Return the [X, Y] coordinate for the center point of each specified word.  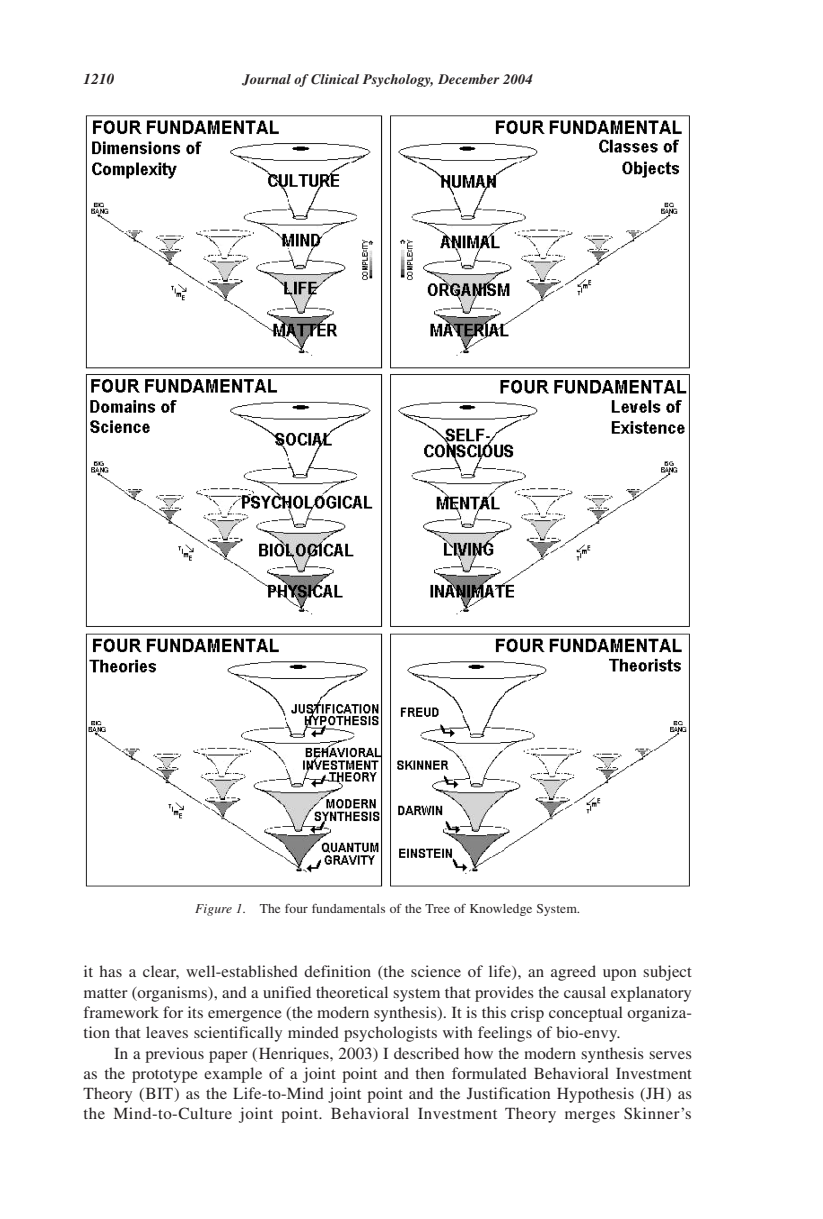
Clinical [335, 79]
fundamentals [348, 908]
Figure [213, 910]
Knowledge [501, 910]
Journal [266, 80]
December [469, 79]
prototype [165, 1076]
